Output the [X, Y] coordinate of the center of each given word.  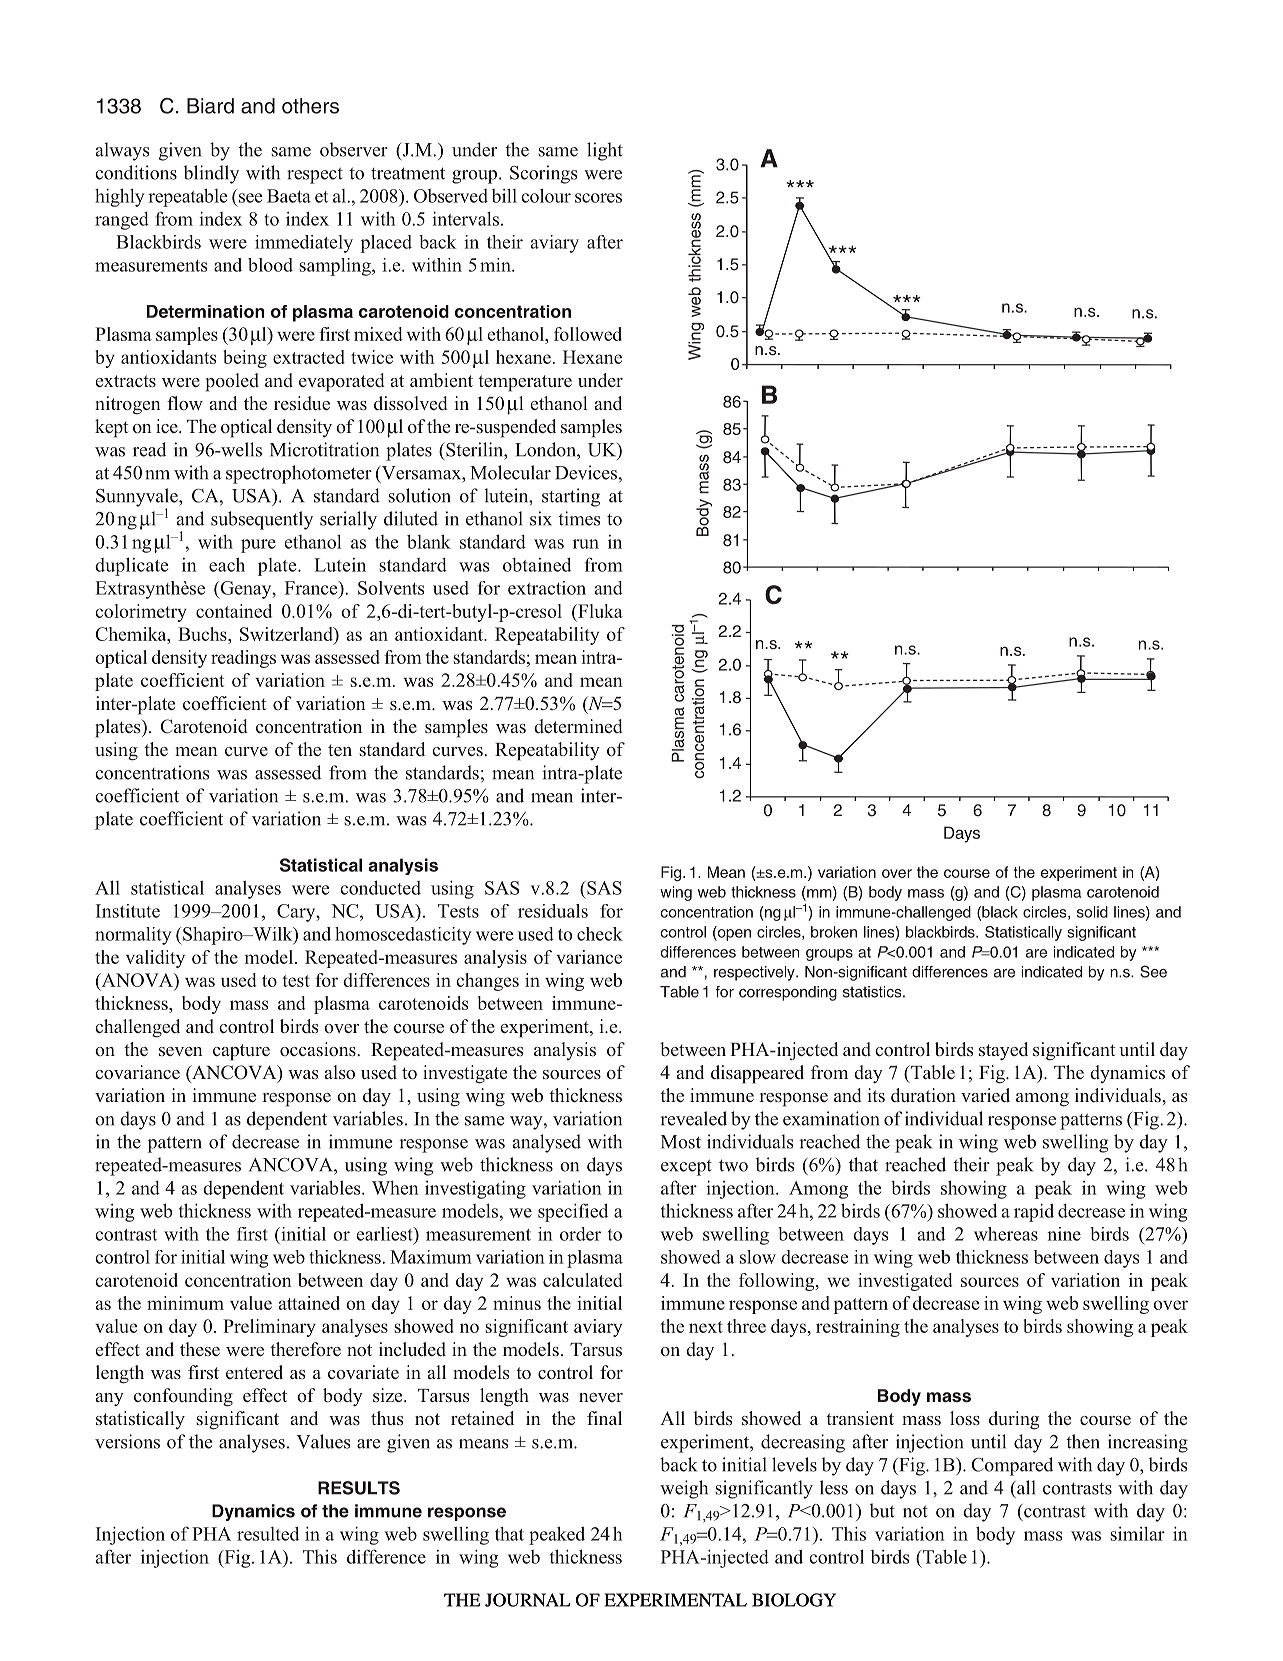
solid [1092, 912]
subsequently [262, 520]
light [605, 151]
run [586, 544]
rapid [1034, 1212]
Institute [128, 911]
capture [241, 1052]
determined [578, 726]
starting [571, 497]
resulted [268, 1533]
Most [681, 1142]
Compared [1012, 1466]
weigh [684, 1489]
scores [598, 198]
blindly [211, 174]
